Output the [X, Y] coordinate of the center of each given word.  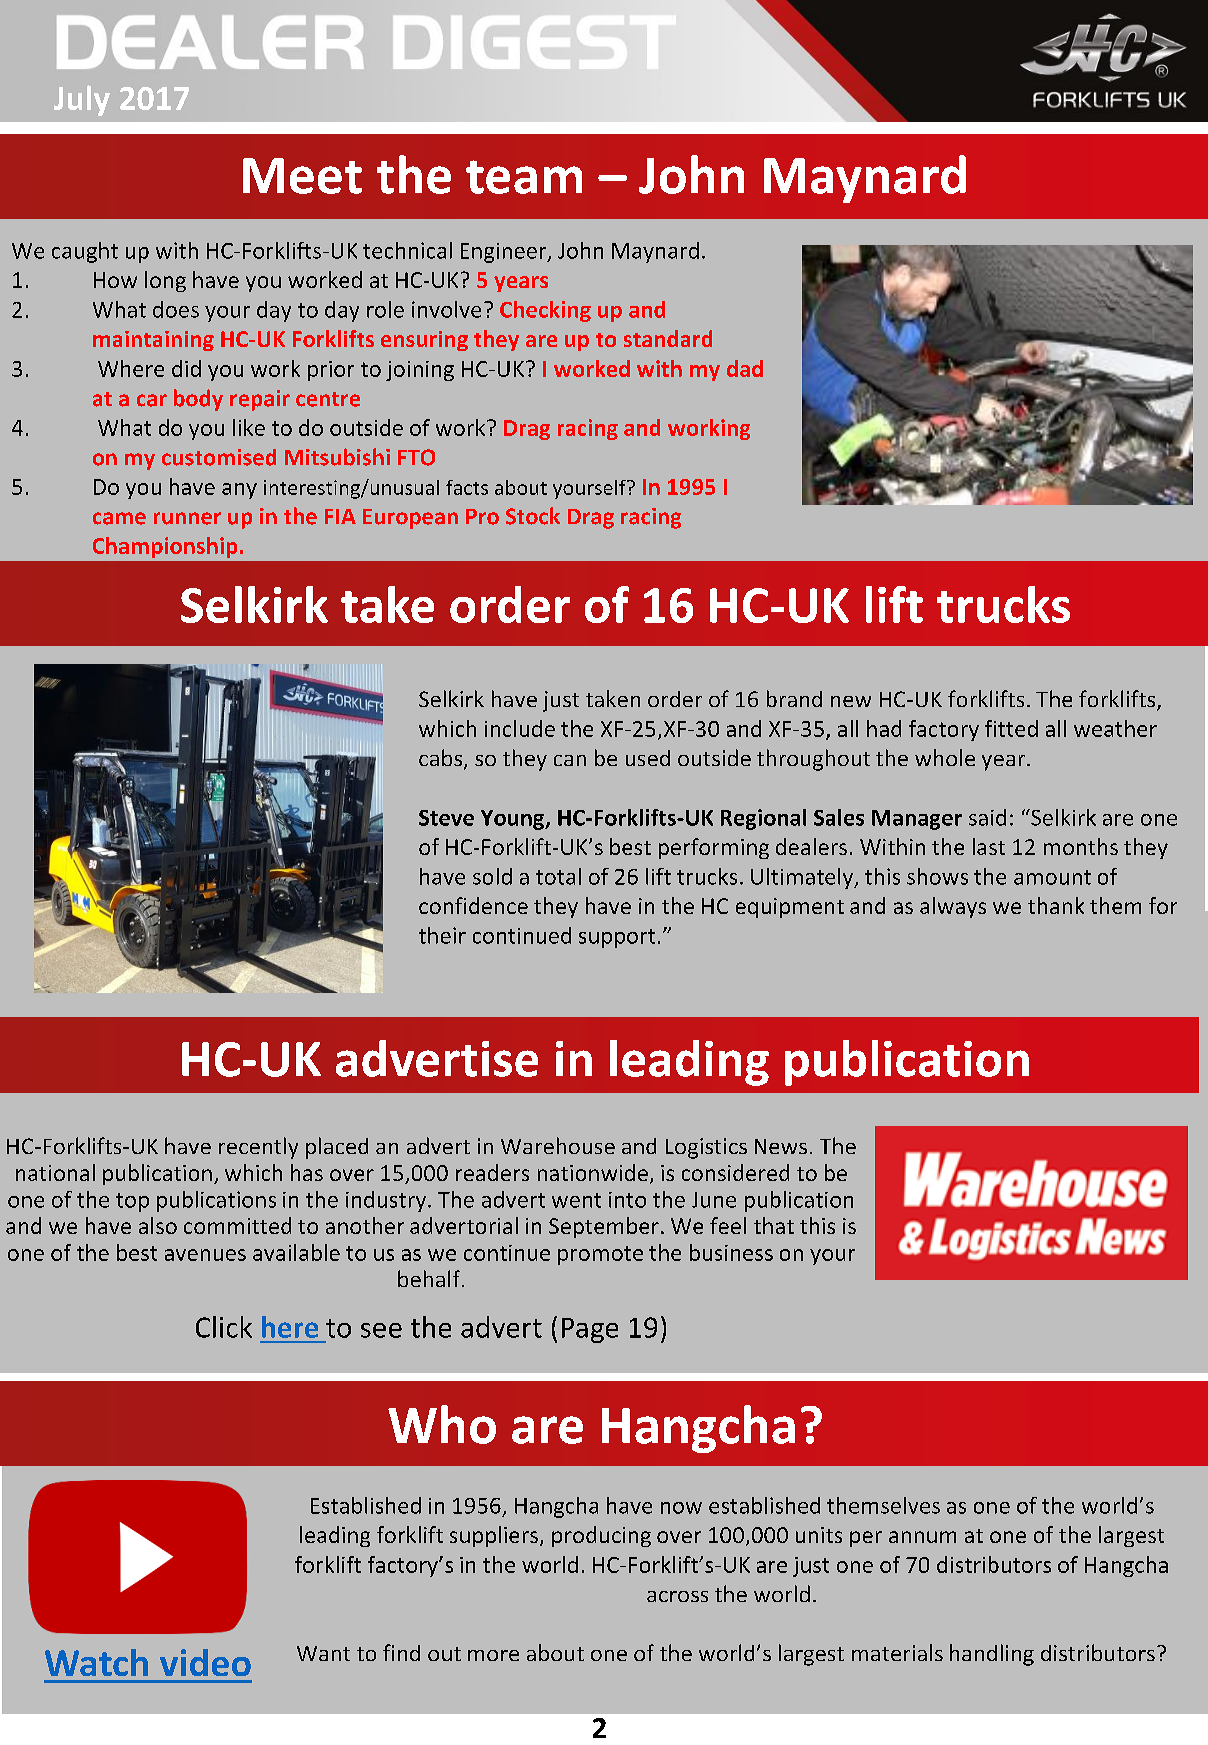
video [205, 1662]
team [524, 177]
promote [600, 1255]
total [558, 876]
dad [745, 368]
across [677, 1596]
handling [992, 1655]
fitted [1011, 728]
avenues [205, 1255]
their [442, 935]
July [82, 100]
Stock [533, 516]
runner [187, 518]
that [774, 1225]
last [989, 846]
